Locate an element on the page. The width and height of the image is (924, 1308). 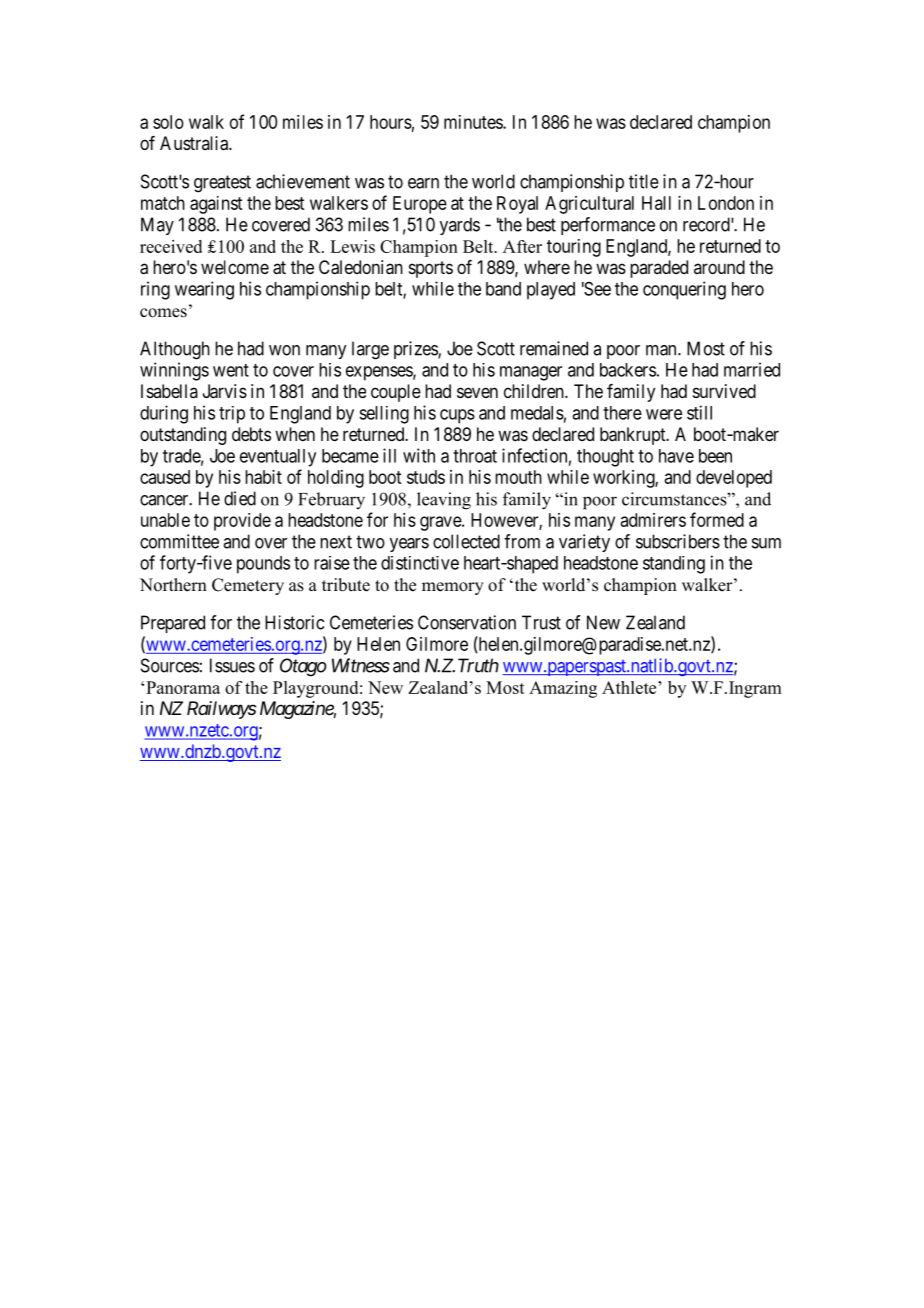
Australia is located at coordinates (195, 143).
